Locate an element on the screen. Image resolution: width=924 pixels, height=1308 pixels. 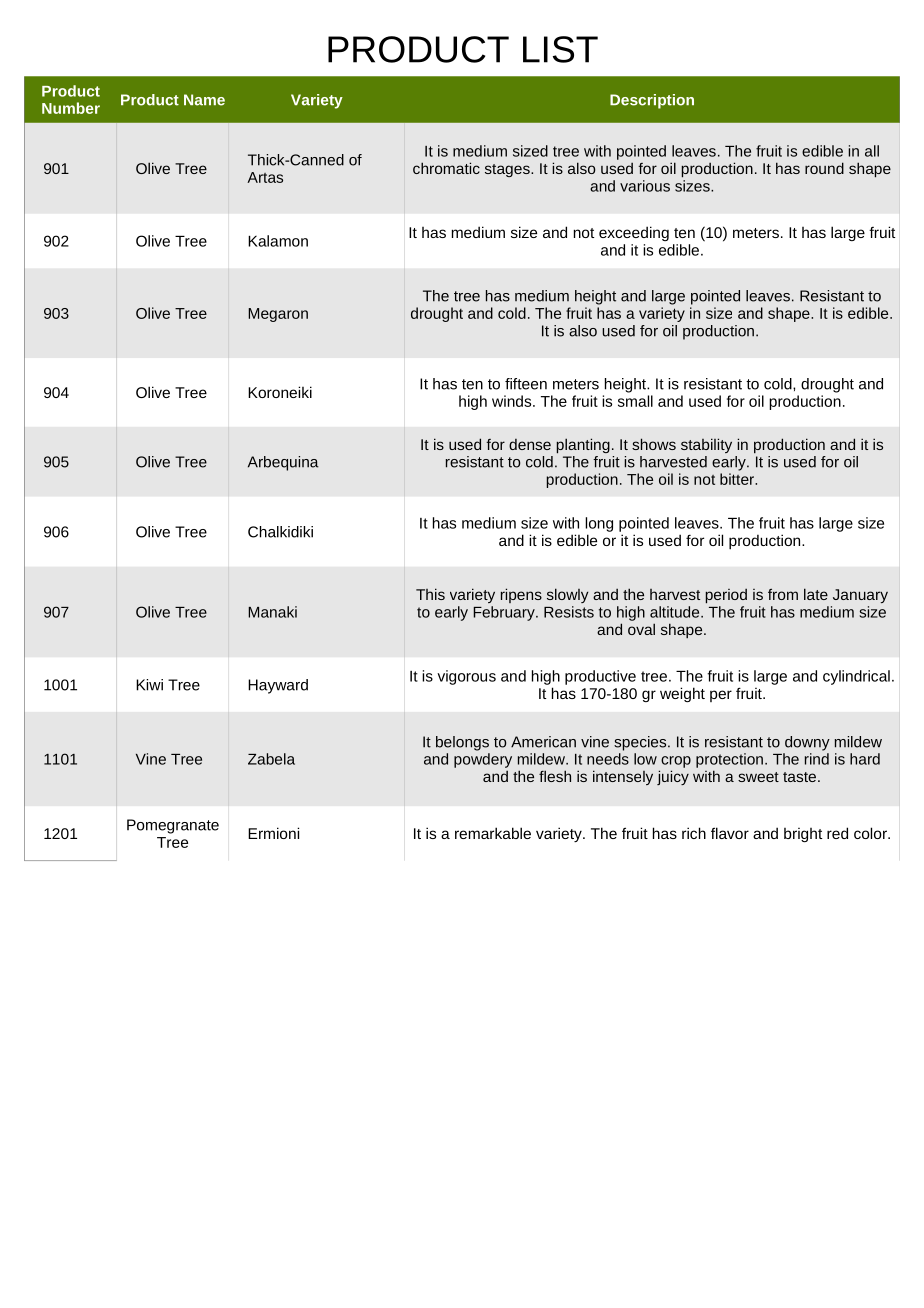
Pomegranate is located at coordinates (173, 826).
